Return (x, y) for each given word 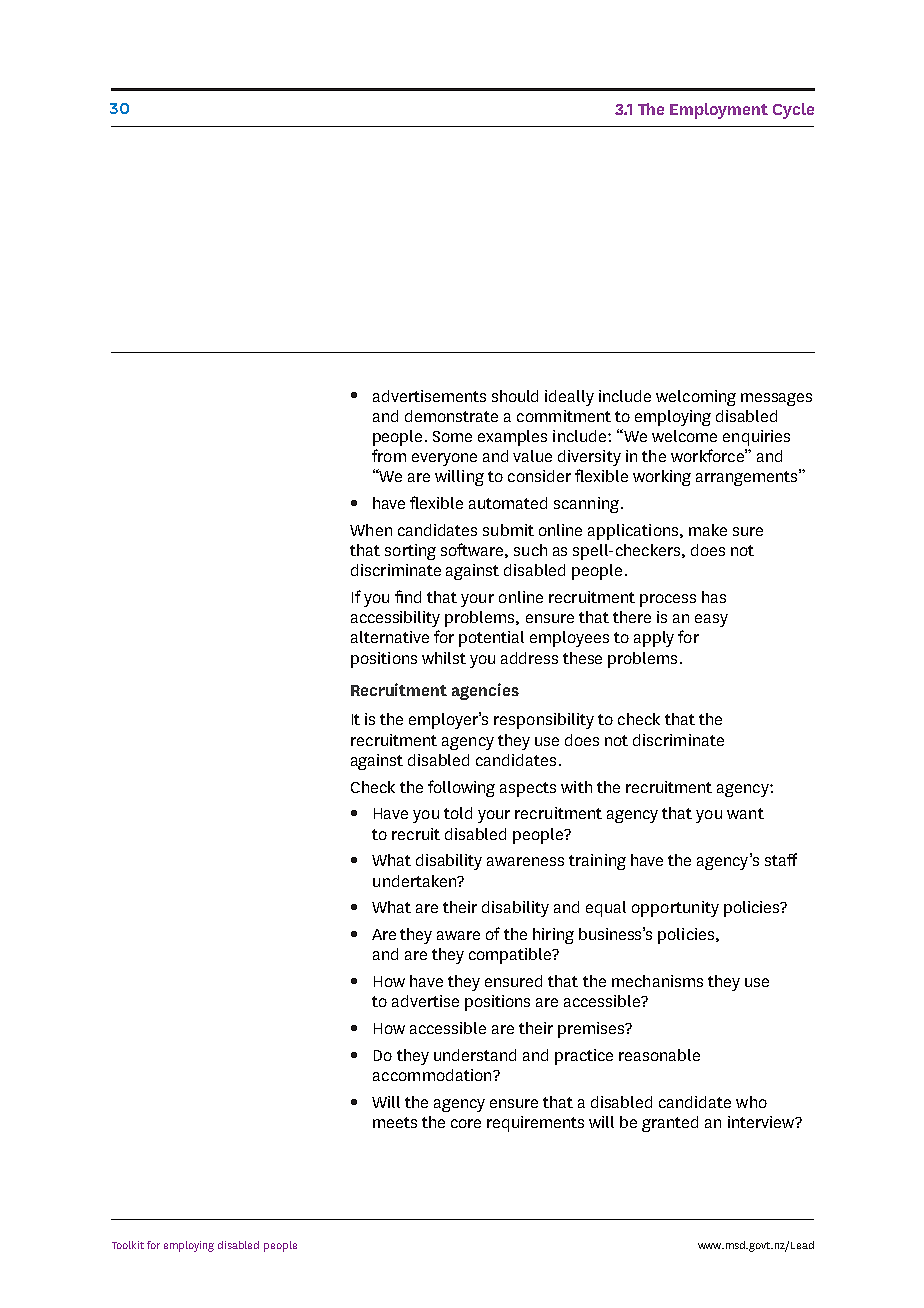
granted (670, 1124)
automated (508, 503)
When (371, 530)
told (458, 813)
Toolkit (128, 1245)
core (466, 1123)
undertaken (415, 881)
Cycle (793, 111)
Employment (719, 111)
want (745, 813)
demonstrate (451, 416)
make (708, 530)
